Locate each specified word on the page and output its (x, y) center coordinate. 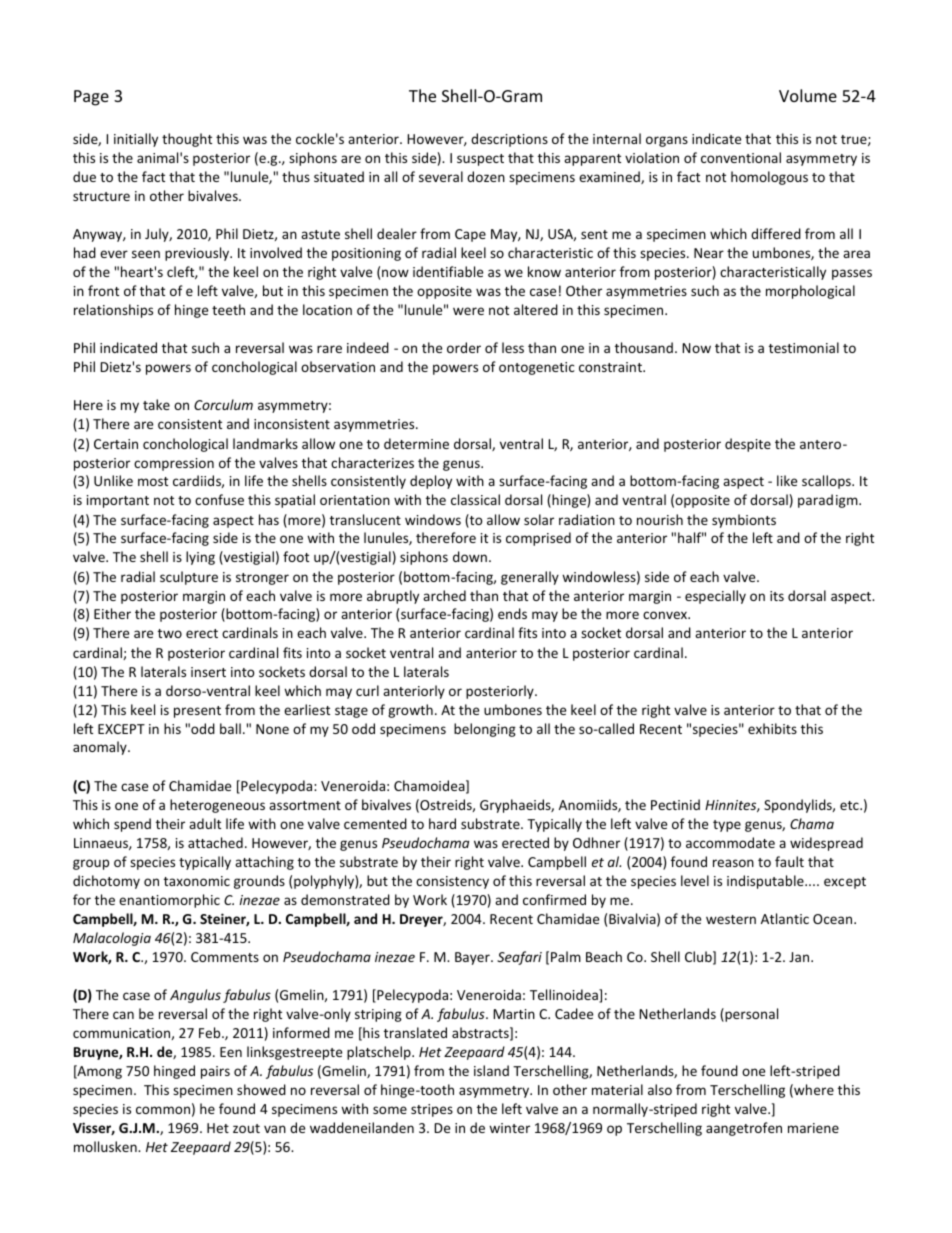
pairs (215, 1072)
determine (416, 443)
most (153, 481)
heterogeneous (217, 806)
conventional (741, 157)
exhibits (772, 728)
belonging (485, 730)
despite (748, 445)
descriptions (509, 140)
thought (187, 140)
